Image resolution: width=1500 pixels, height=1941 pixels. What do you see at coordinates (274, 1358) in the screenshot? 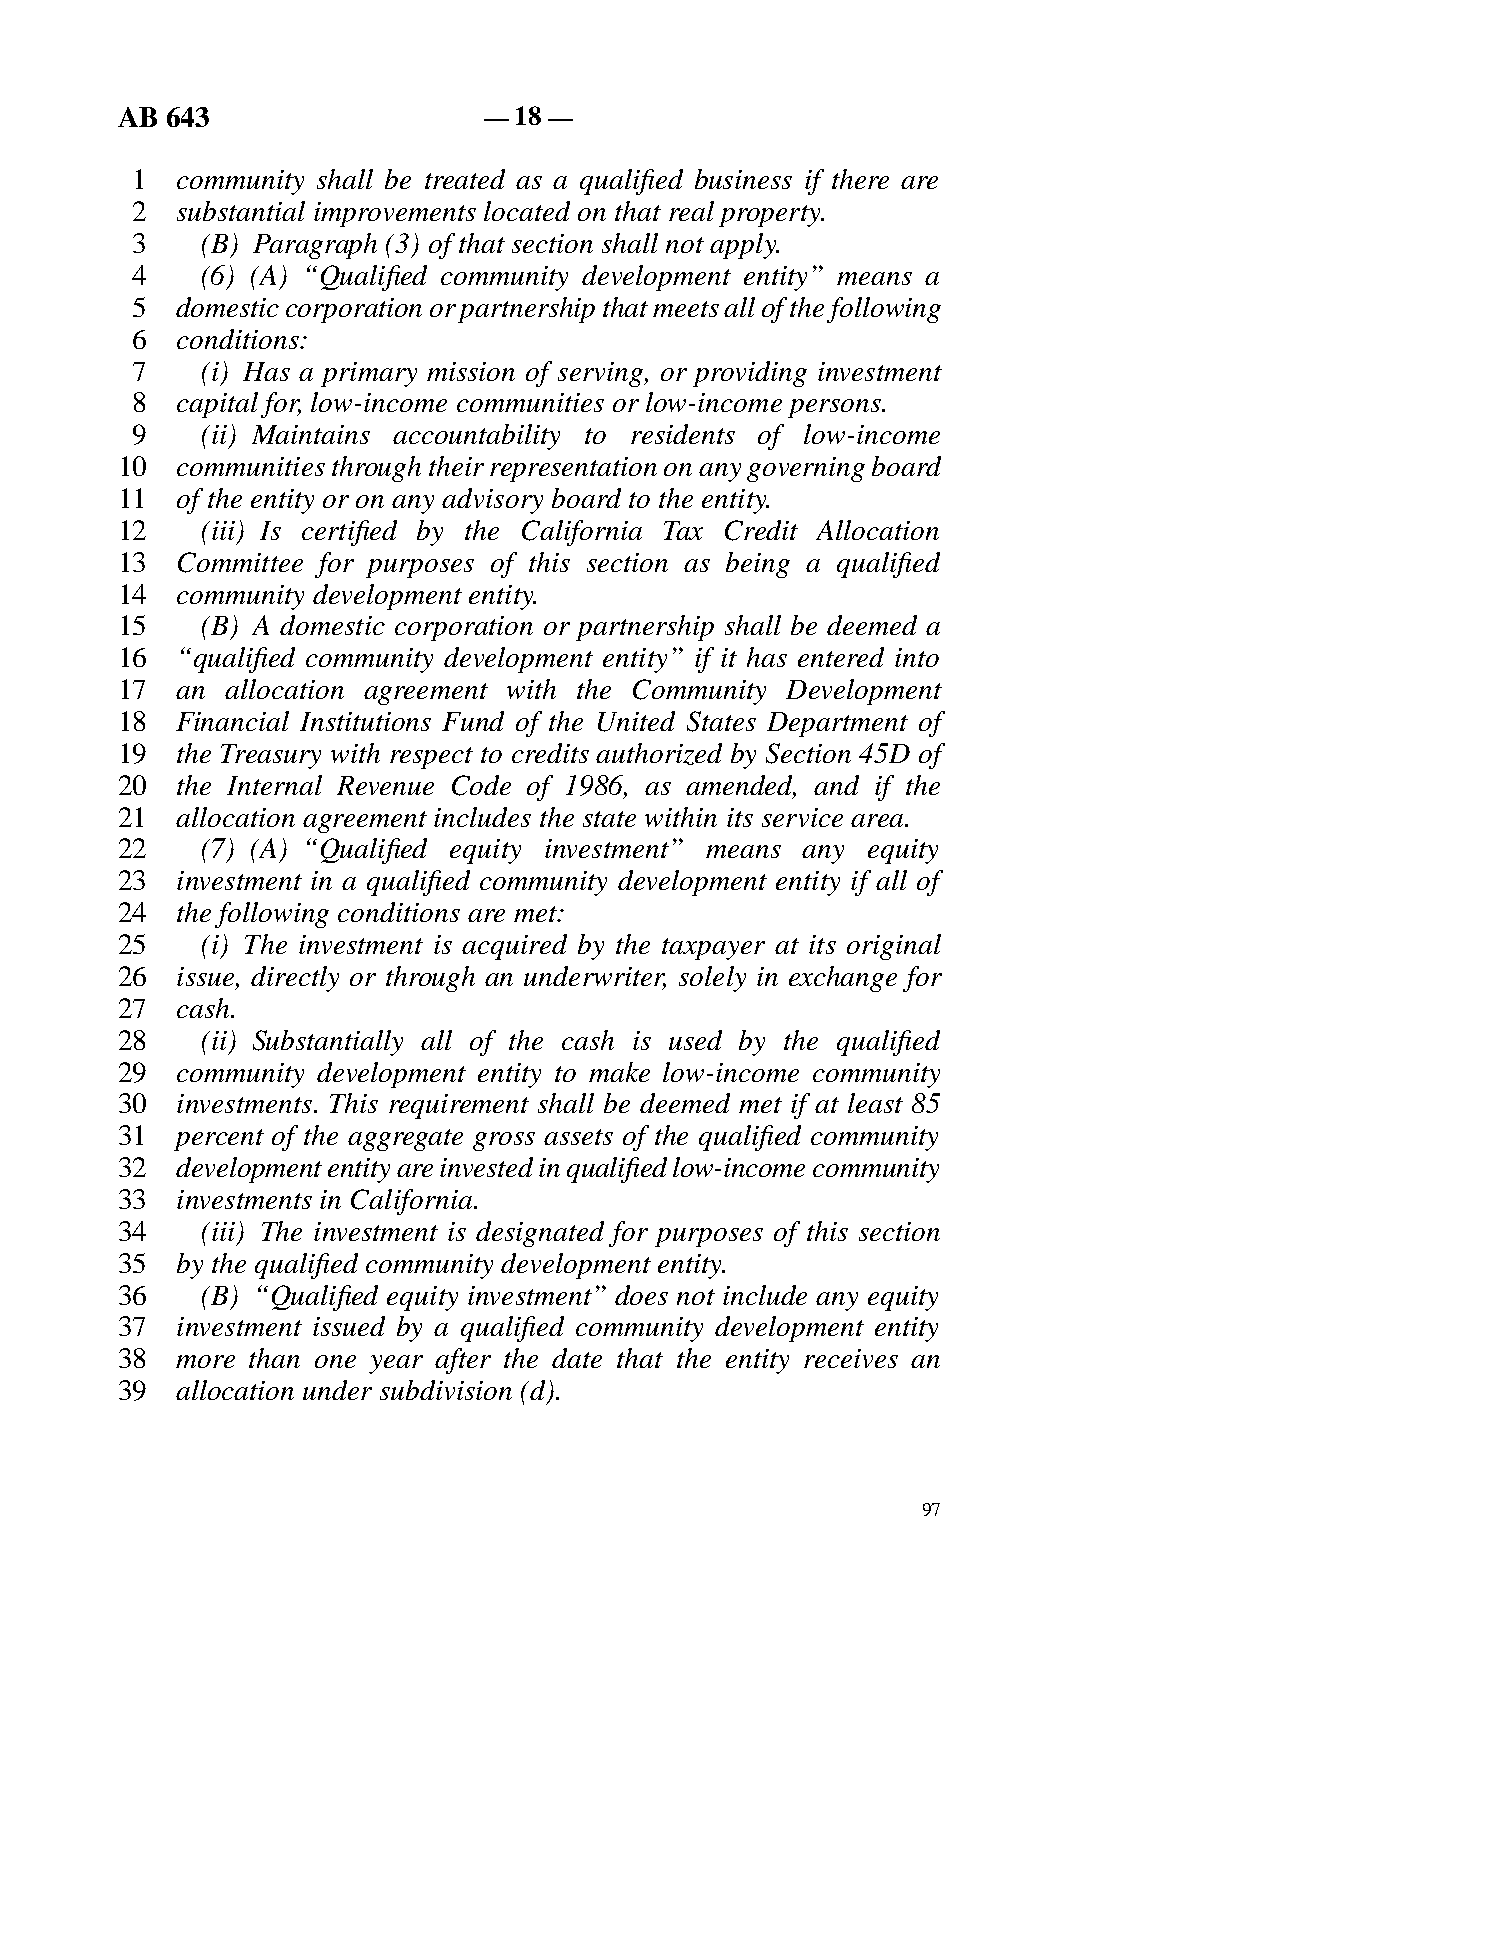
I see `than` at bounding box center [274, 1358].
